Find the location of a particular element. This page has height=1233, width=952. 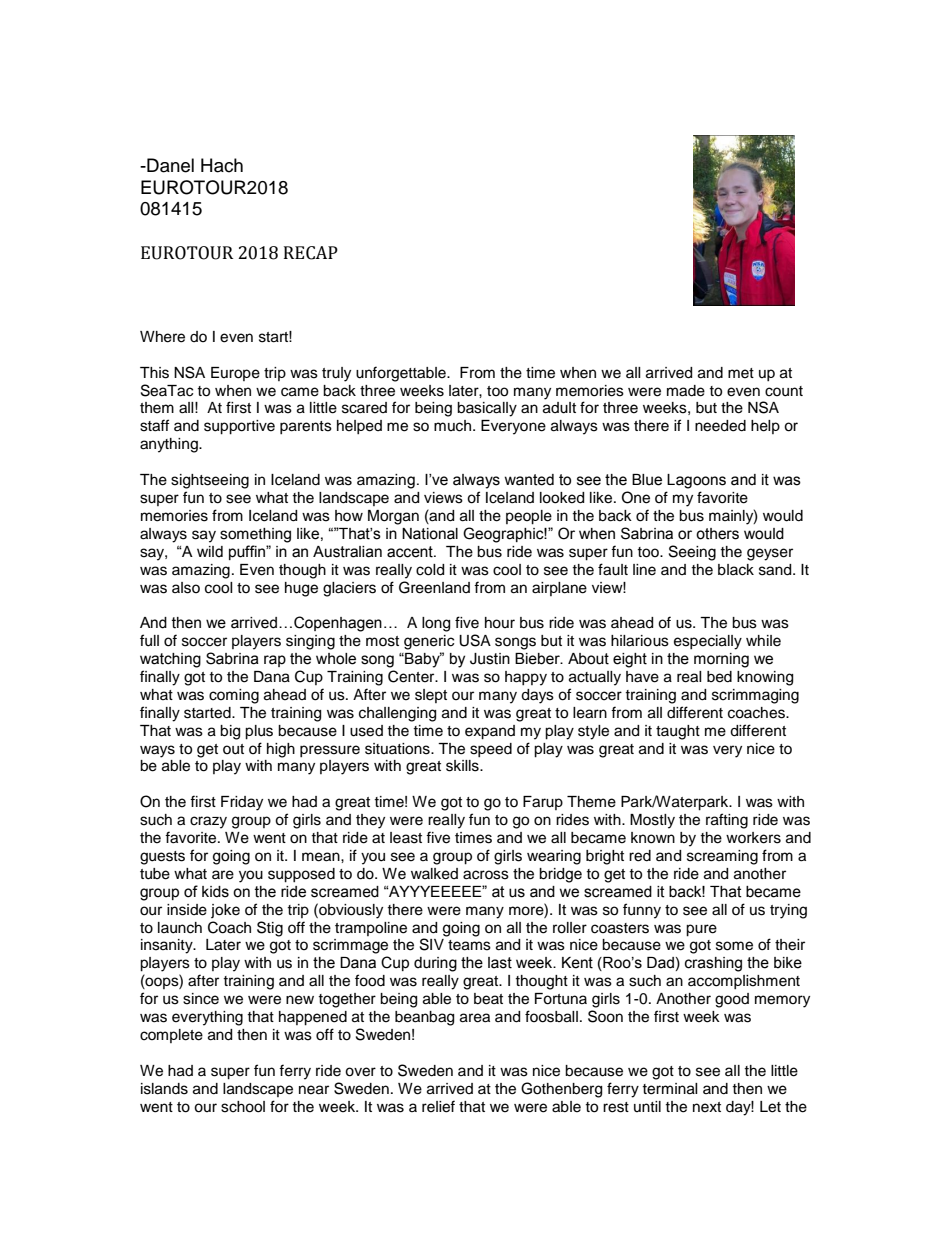

rafting is located at coordinates (727, 821).
